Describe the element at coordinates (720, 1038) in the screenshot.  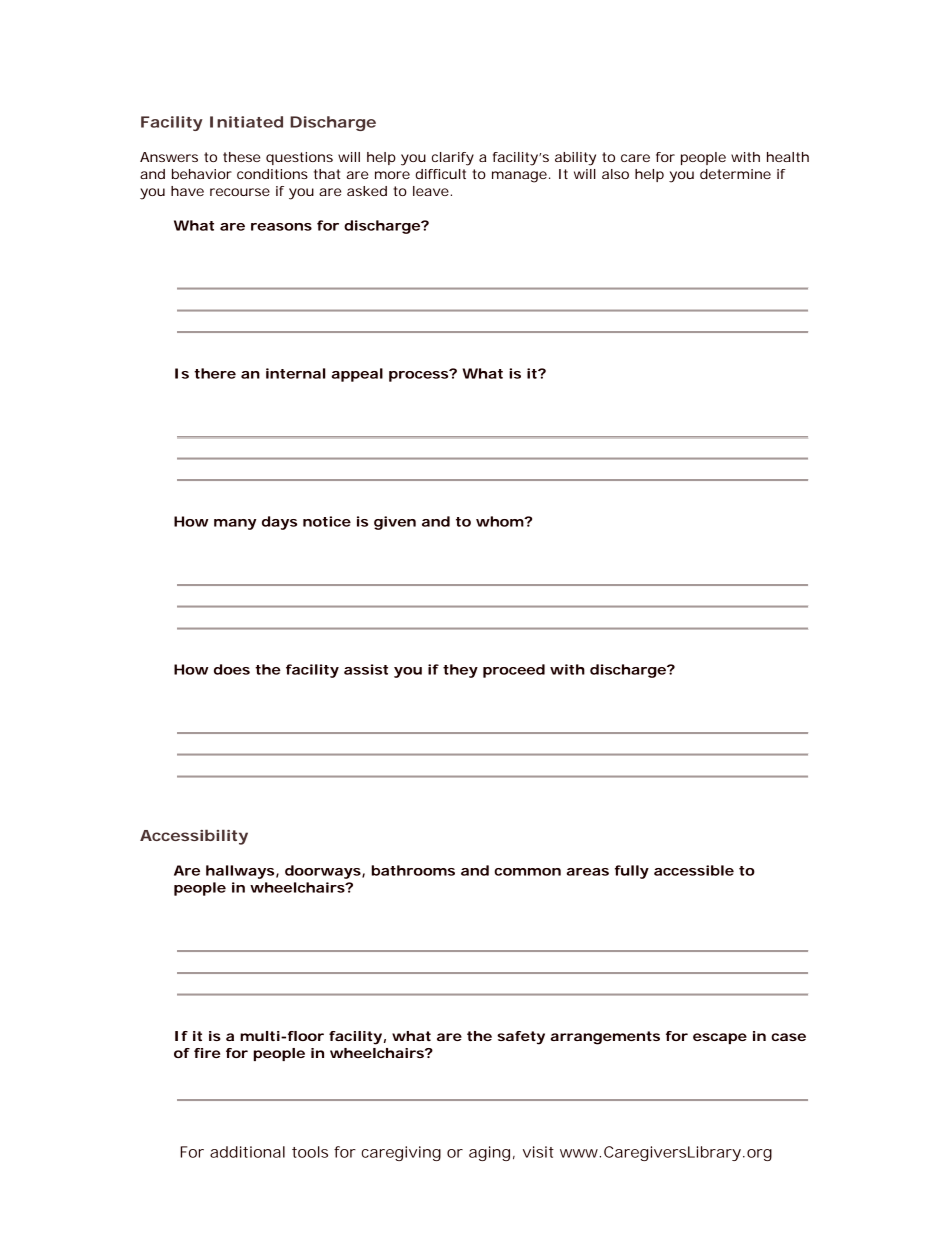
I see `escape` at that location.
